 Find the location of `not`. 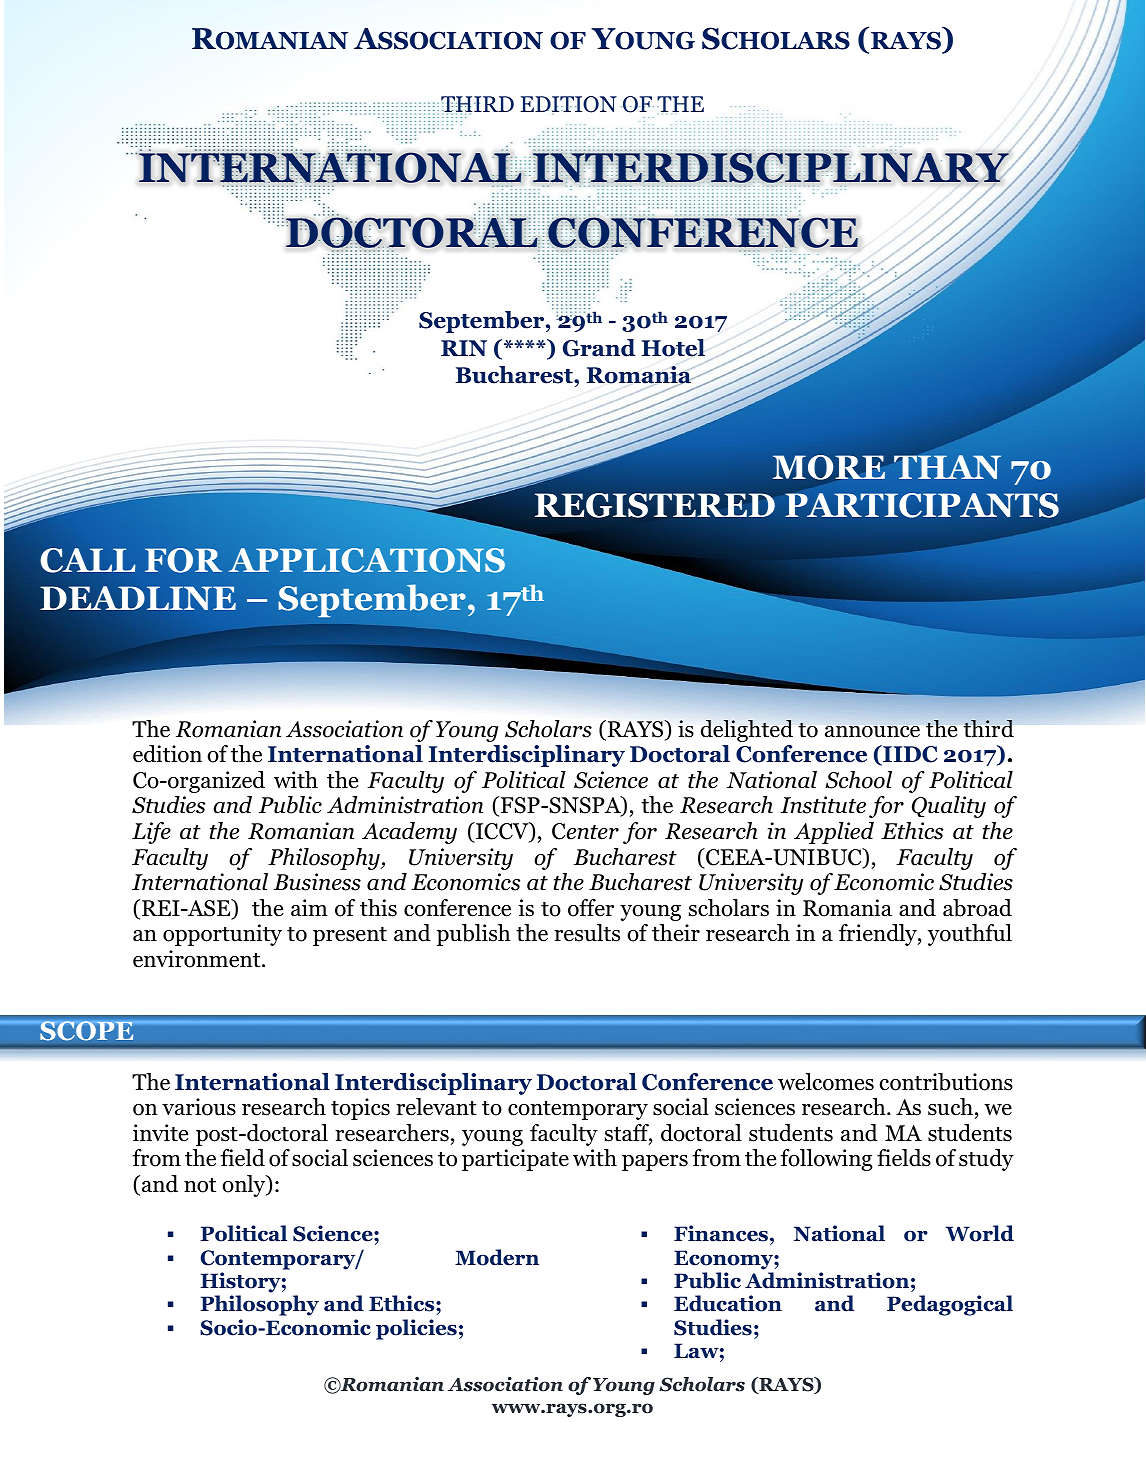

not is located at coordinates (200, 1185).
